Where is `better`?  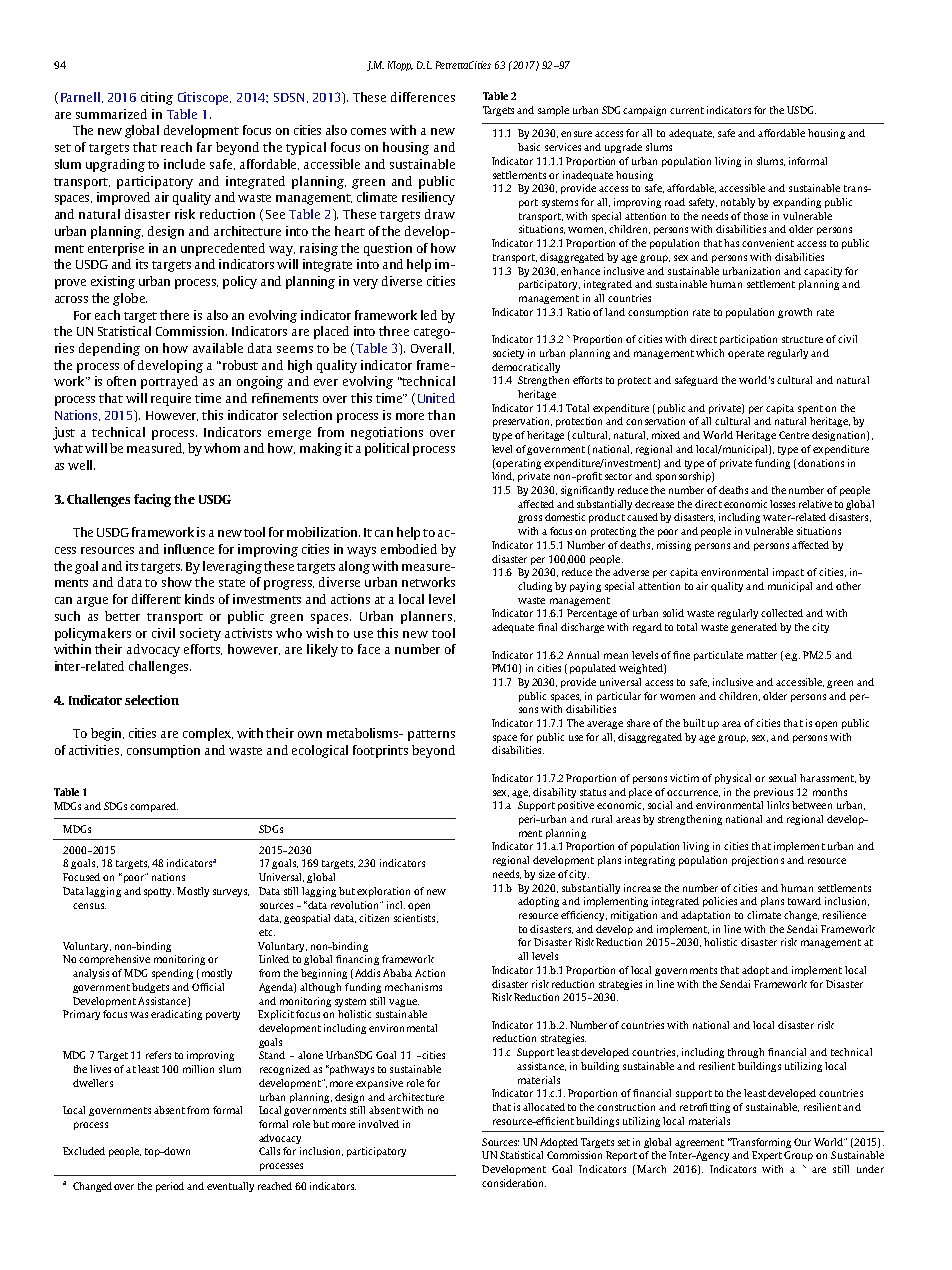 better is located at coordinates (122, 616).
